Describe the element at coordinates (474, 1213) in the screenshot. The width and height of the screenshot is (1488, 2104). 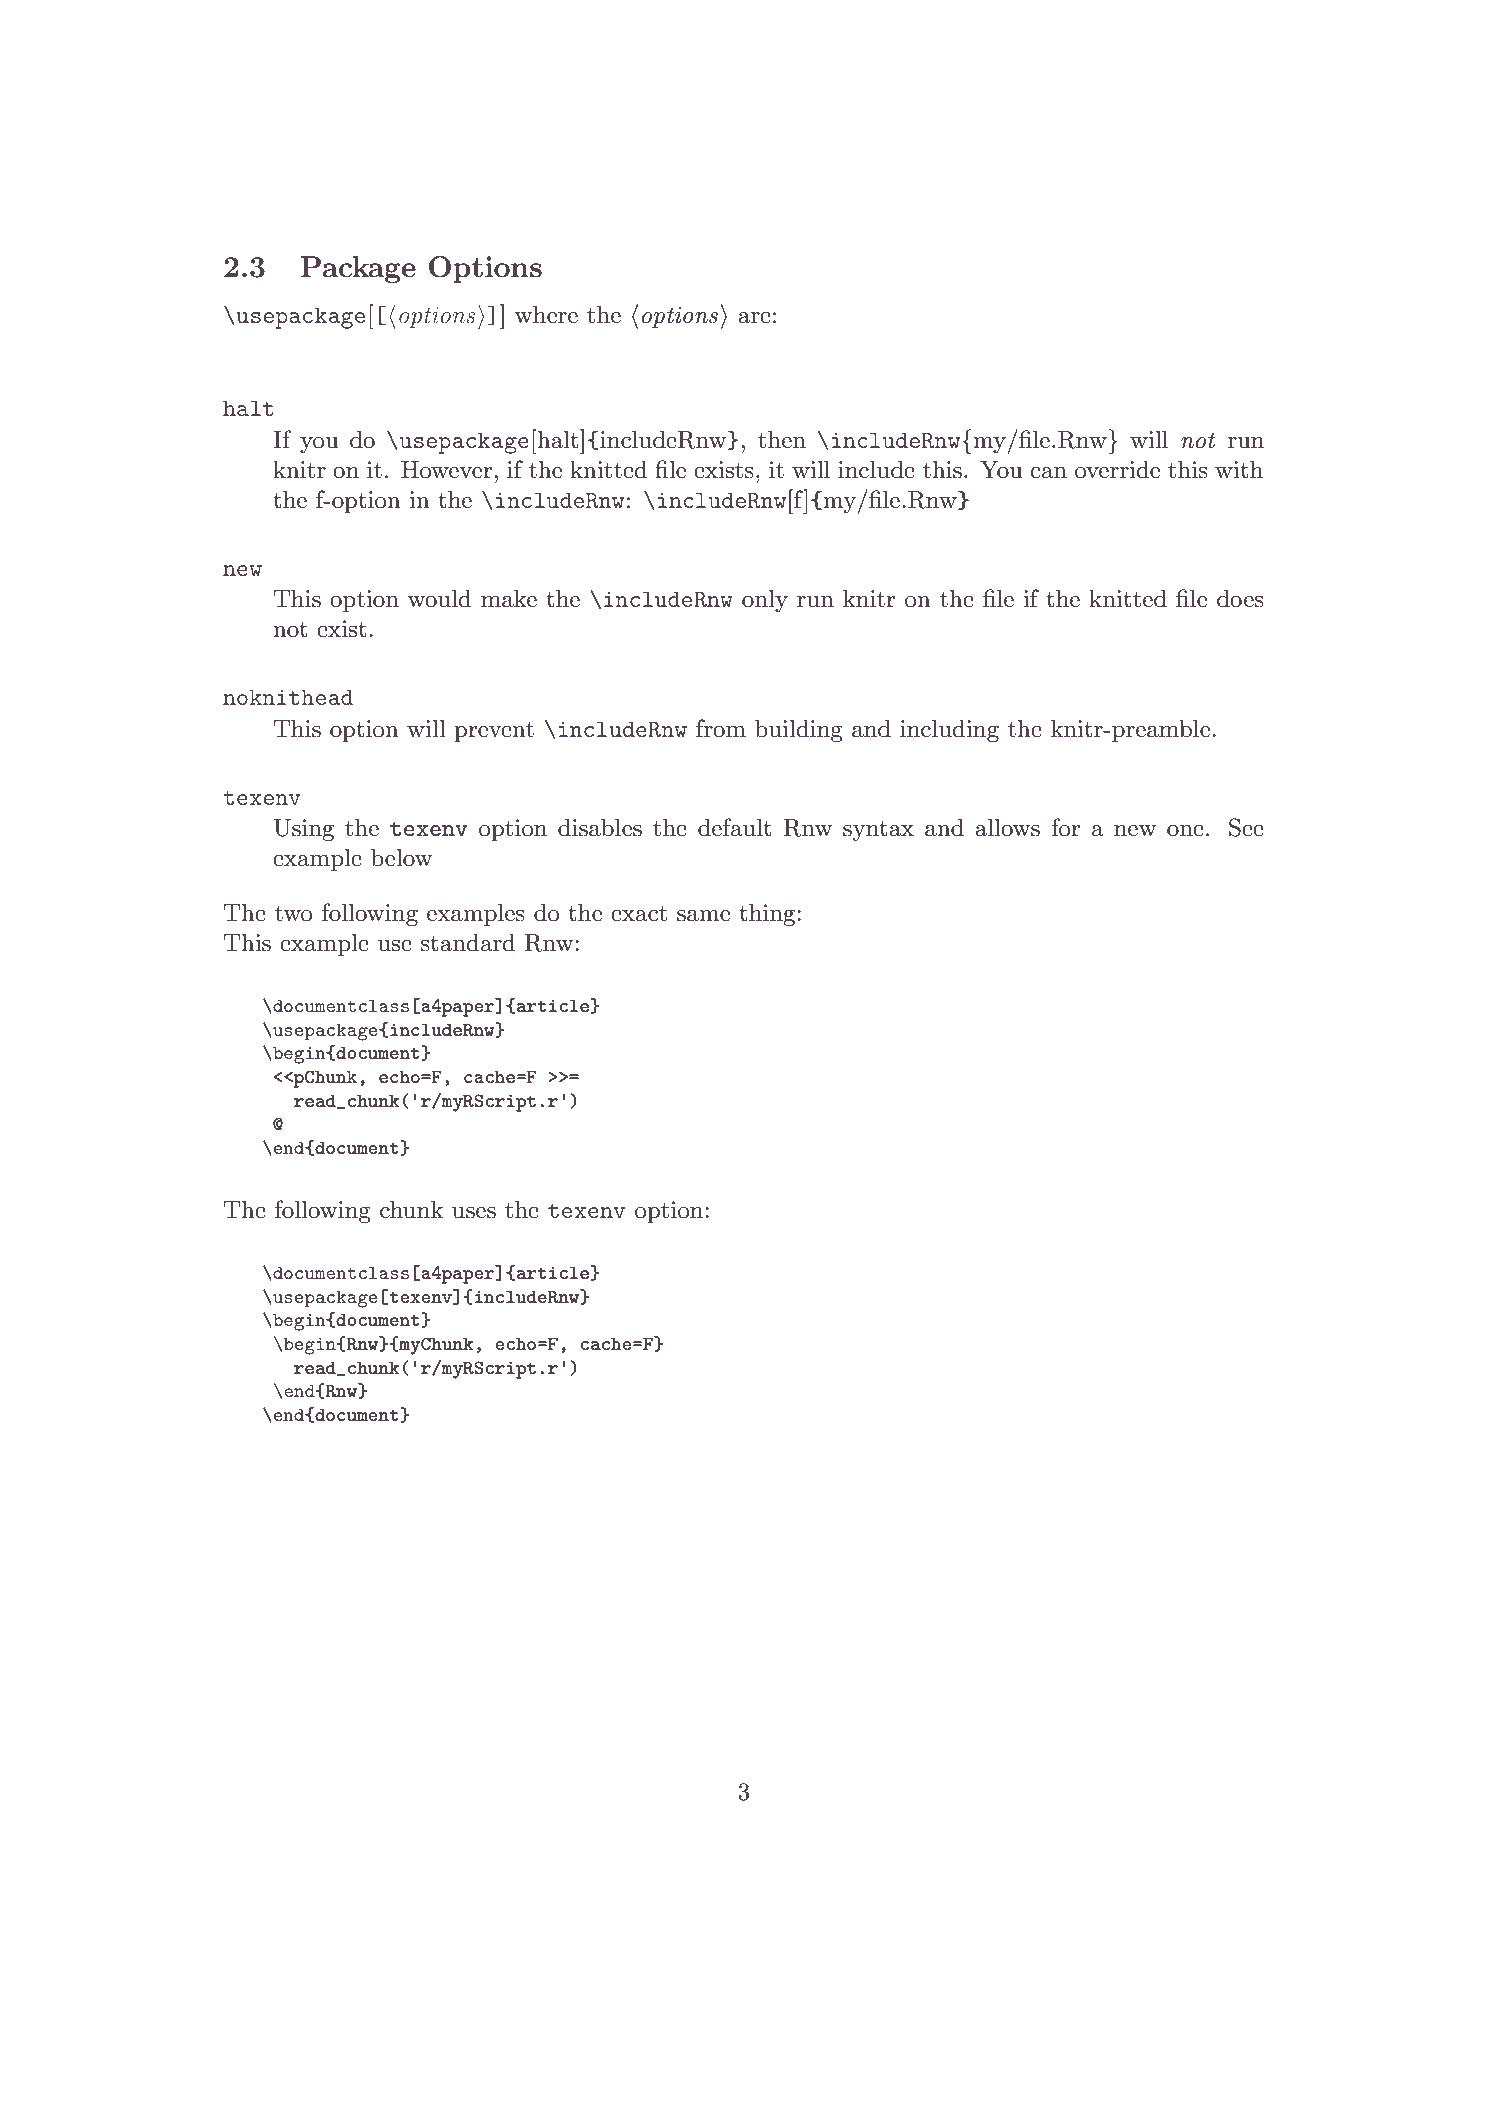
I see `uses` at that location.
